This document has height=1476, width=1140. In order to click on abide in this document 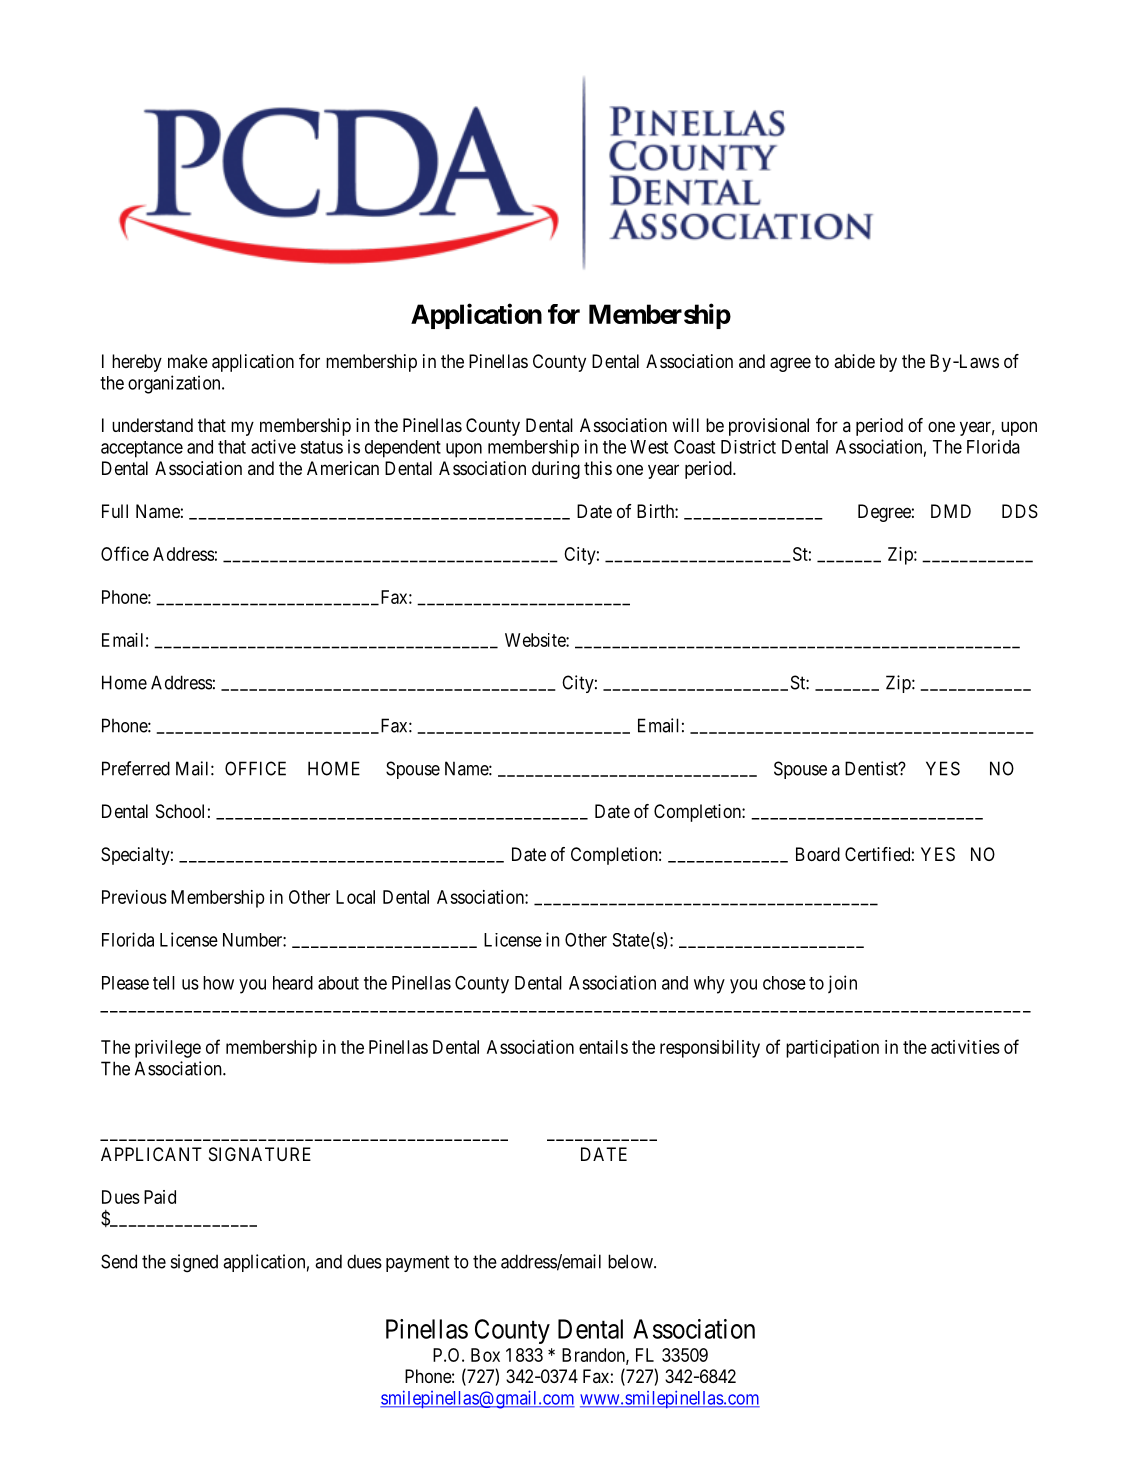, I will do `click(854, 361)`.
